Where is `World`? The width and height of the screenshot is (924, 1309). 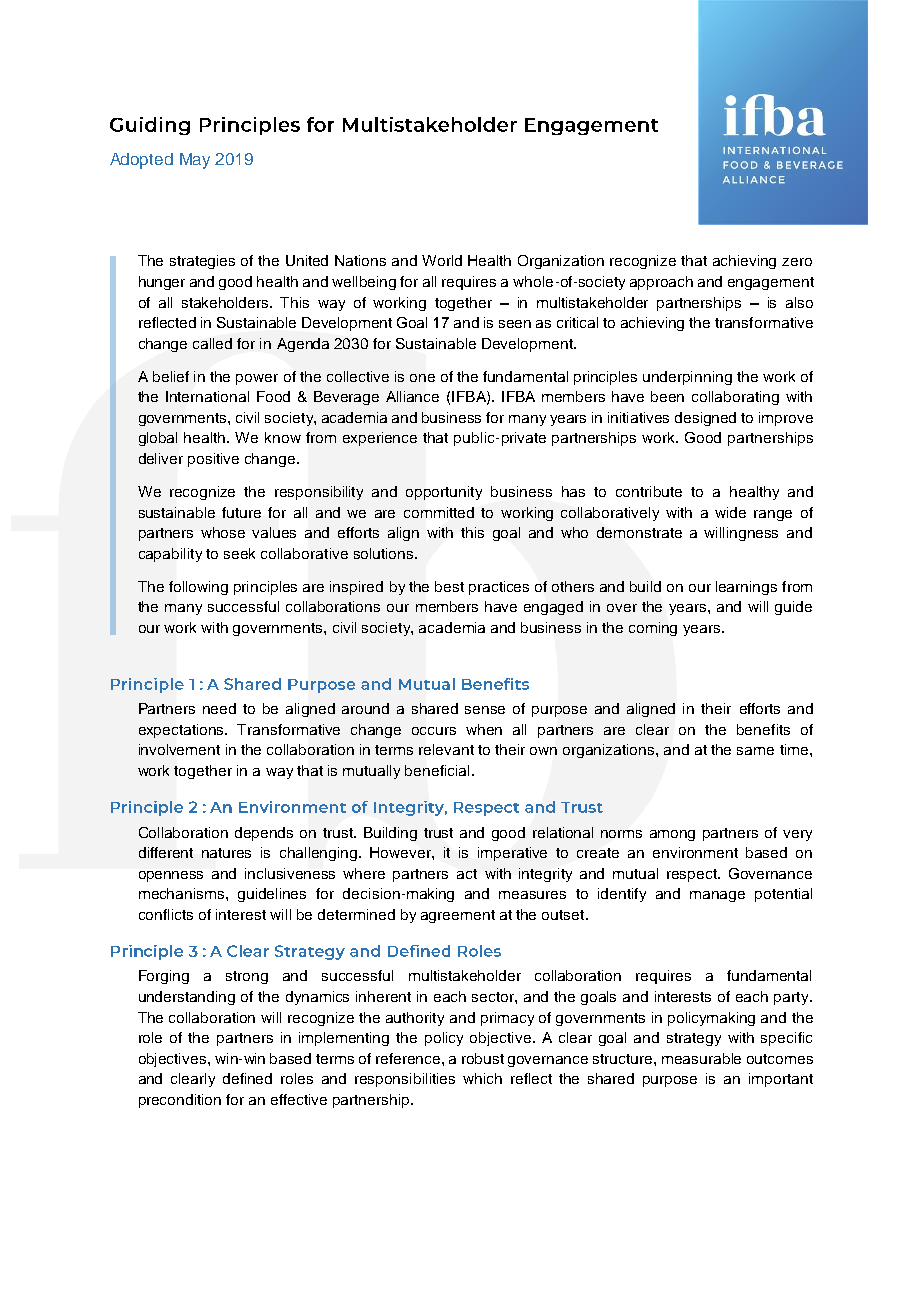
World is located at coordinates (442, 260).
